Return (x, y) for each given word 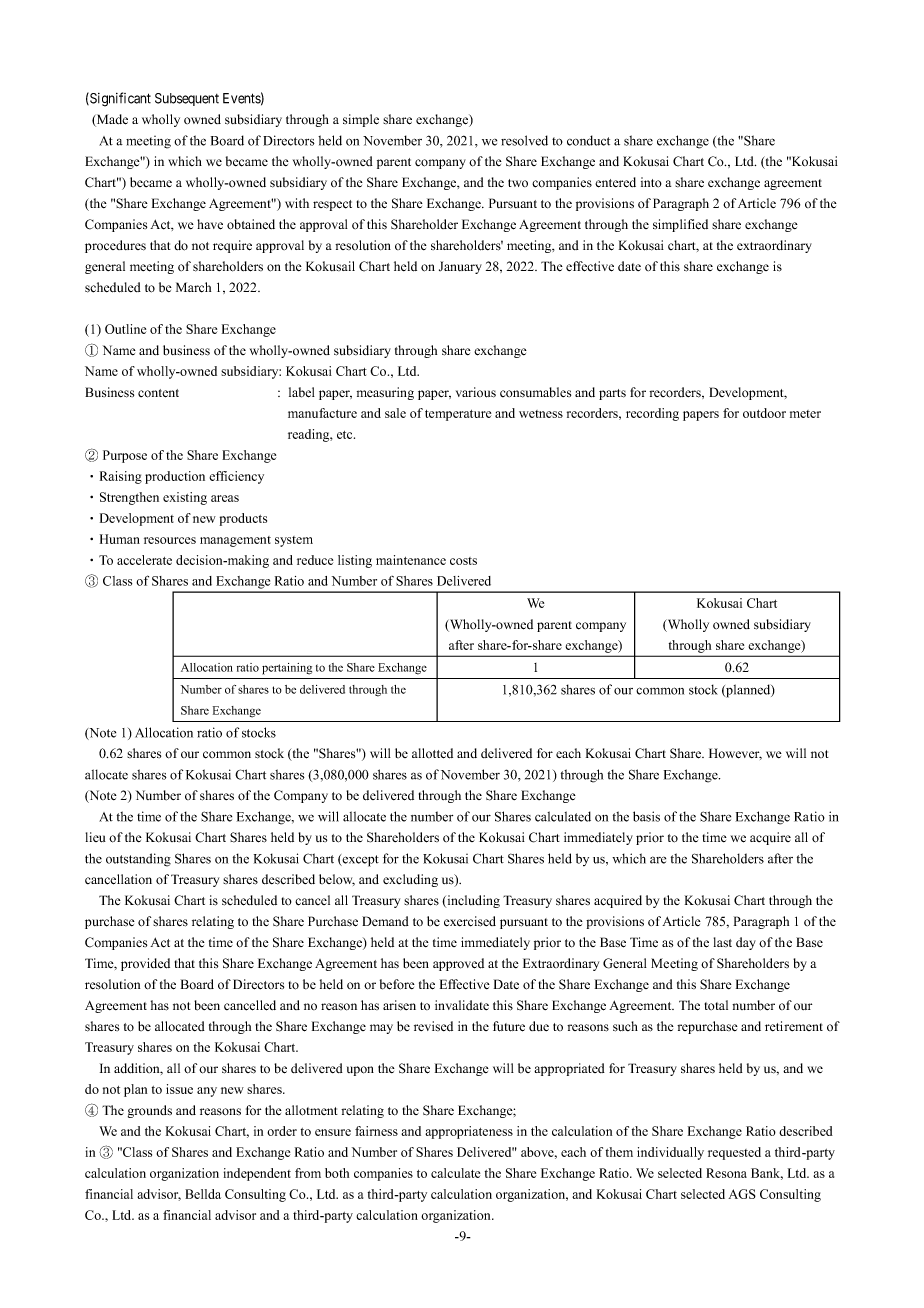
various (476, 392)
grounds (150, 1111)
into (651, 182)
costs (463, 561)
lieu (96, 837)
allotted (432, 753)
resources (170, 540)
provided (145, 964)
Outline (125, 329)
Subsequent (187, 99)
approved (458, 964)
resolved (524, 140)
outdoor (764, 413)
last (723, 942)
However (735, 754)
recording (652, 414)
